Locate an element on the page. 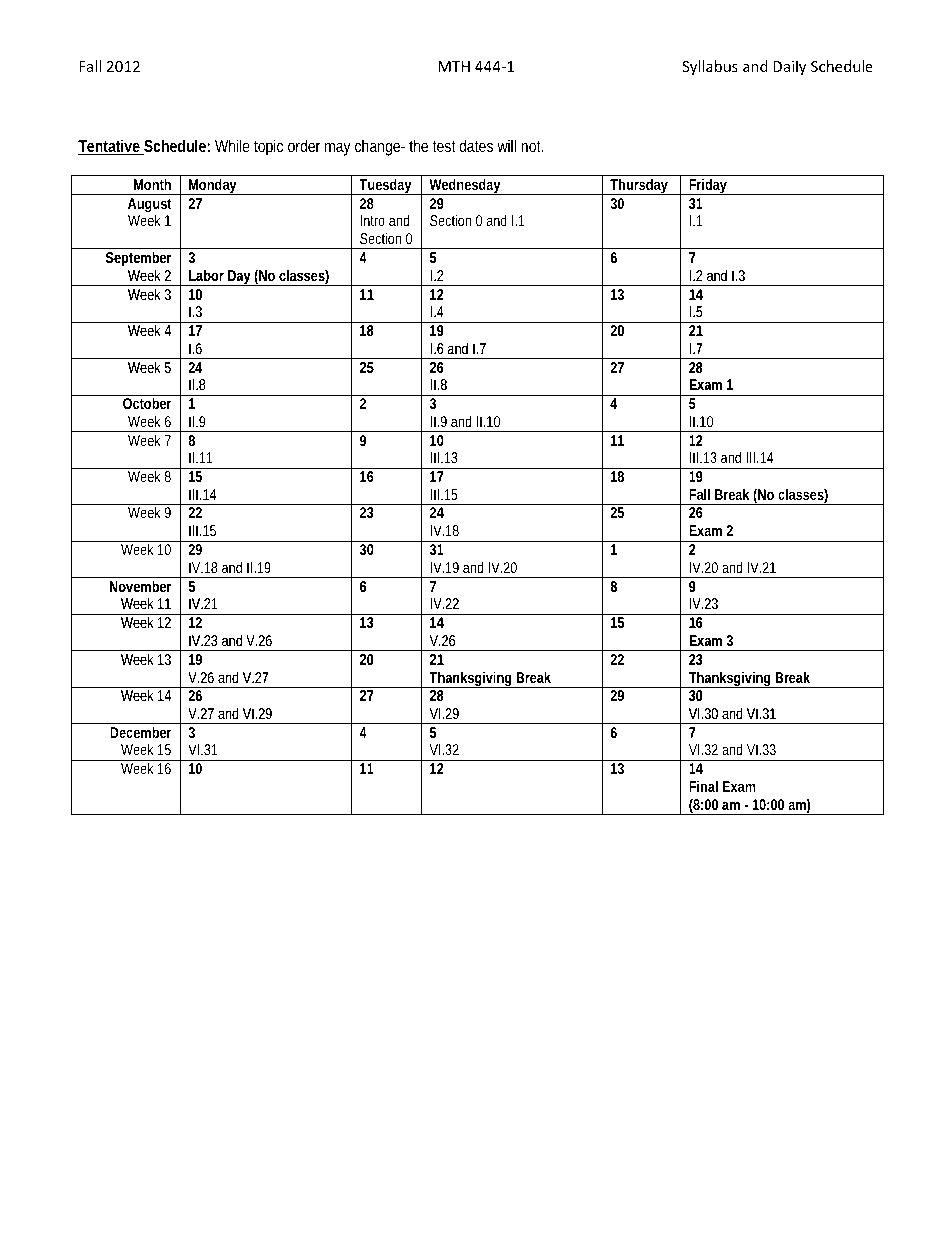 This document has height=1233, width=952. November is located at coordinates (141, 586).
